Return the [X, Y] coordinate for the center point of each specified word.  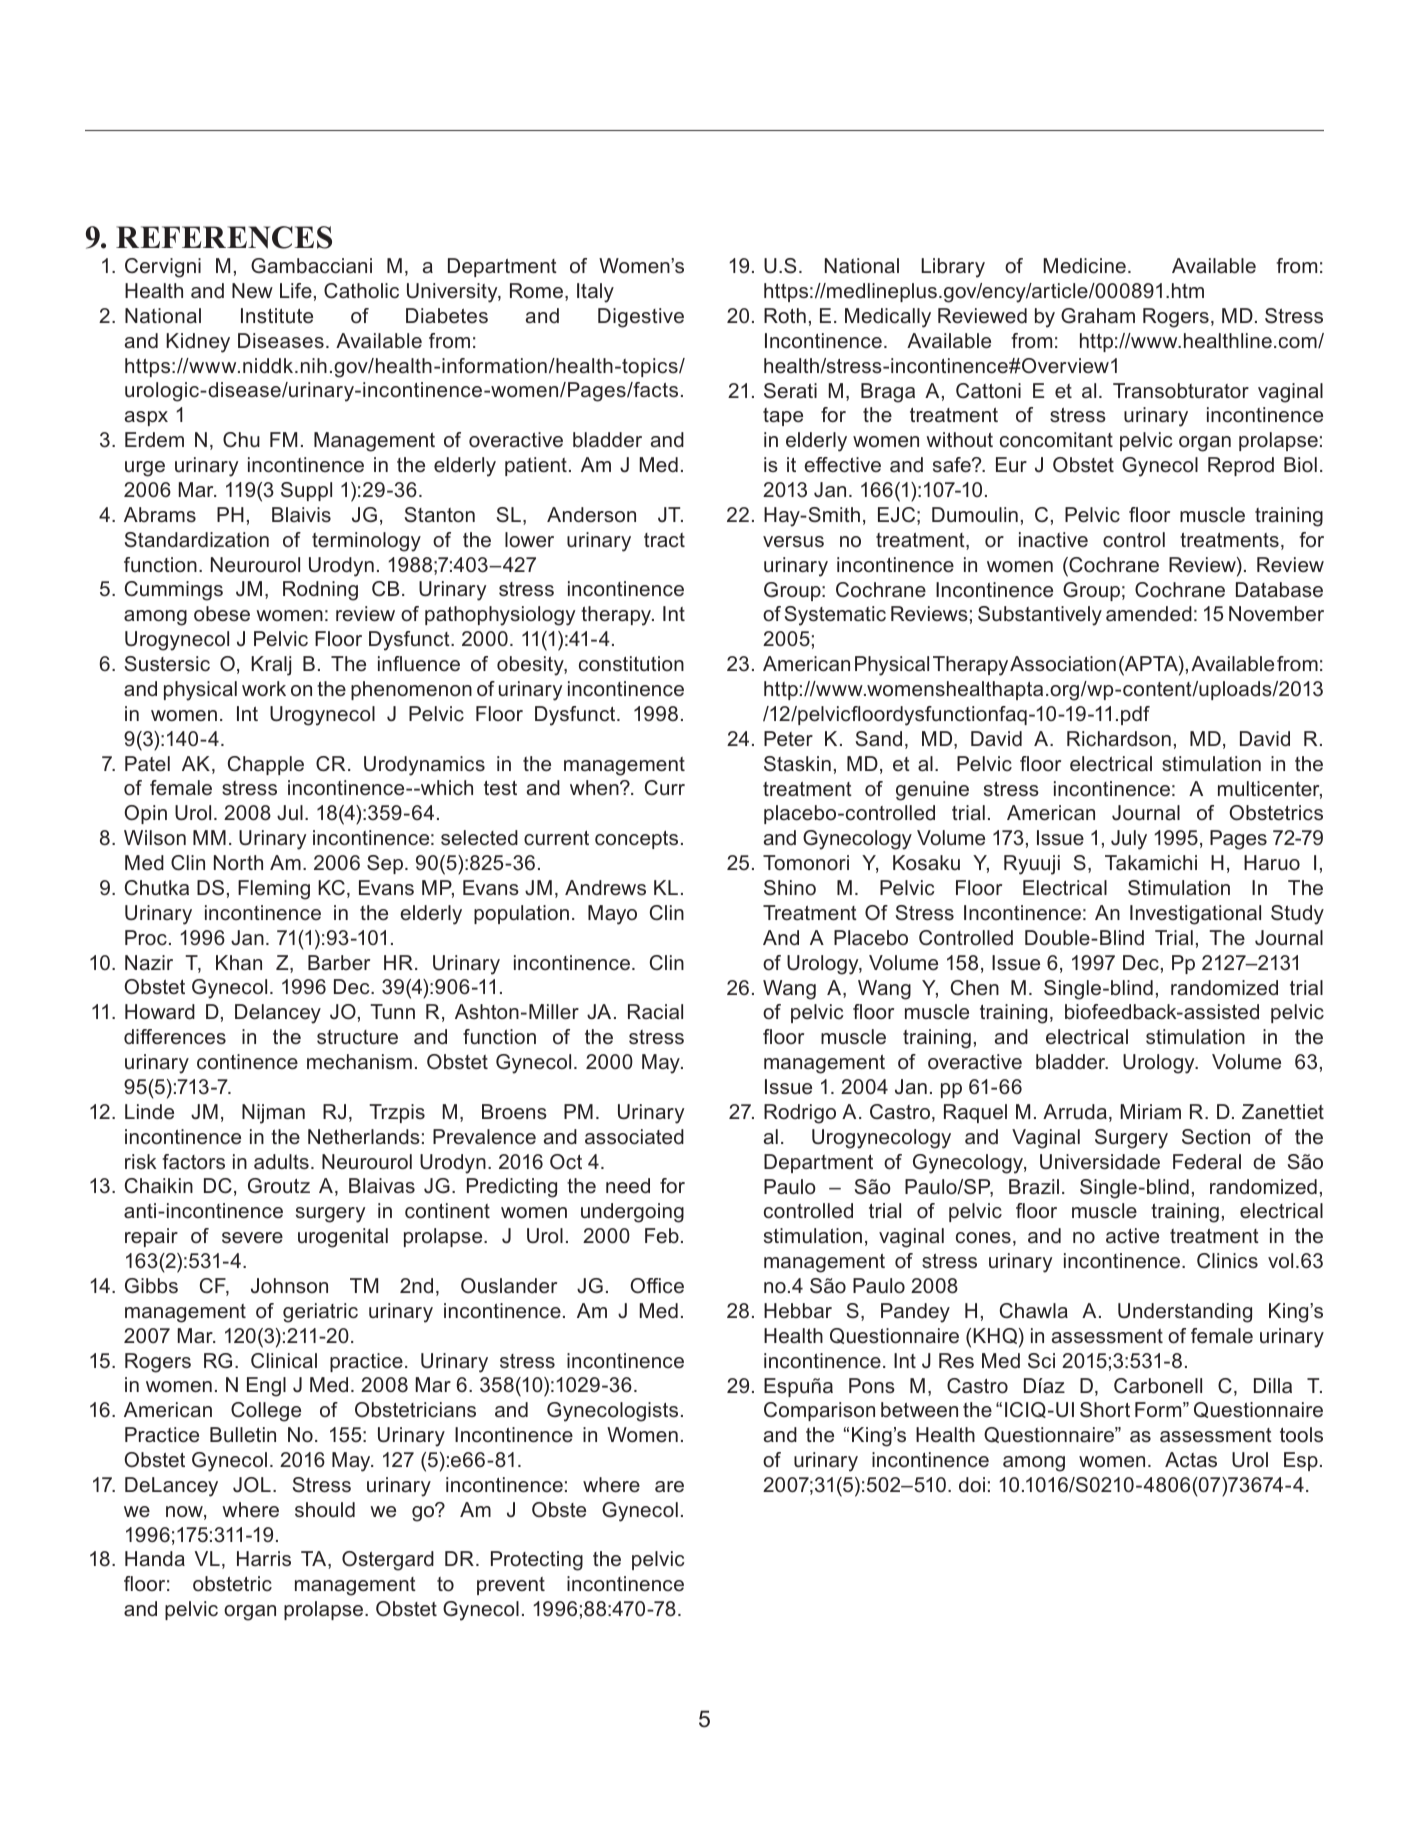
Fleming [274, 890]
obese [222, 614]
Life [296, 291]
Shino [790, 888]
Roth [785, 316]
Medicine [1085, 266]
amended [1149, 614]
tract [664, 540]
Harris [264, 1558]
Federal [1207, 1162]
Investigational [1195, 915]
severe [252, 1238]
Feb [662, 1236]
